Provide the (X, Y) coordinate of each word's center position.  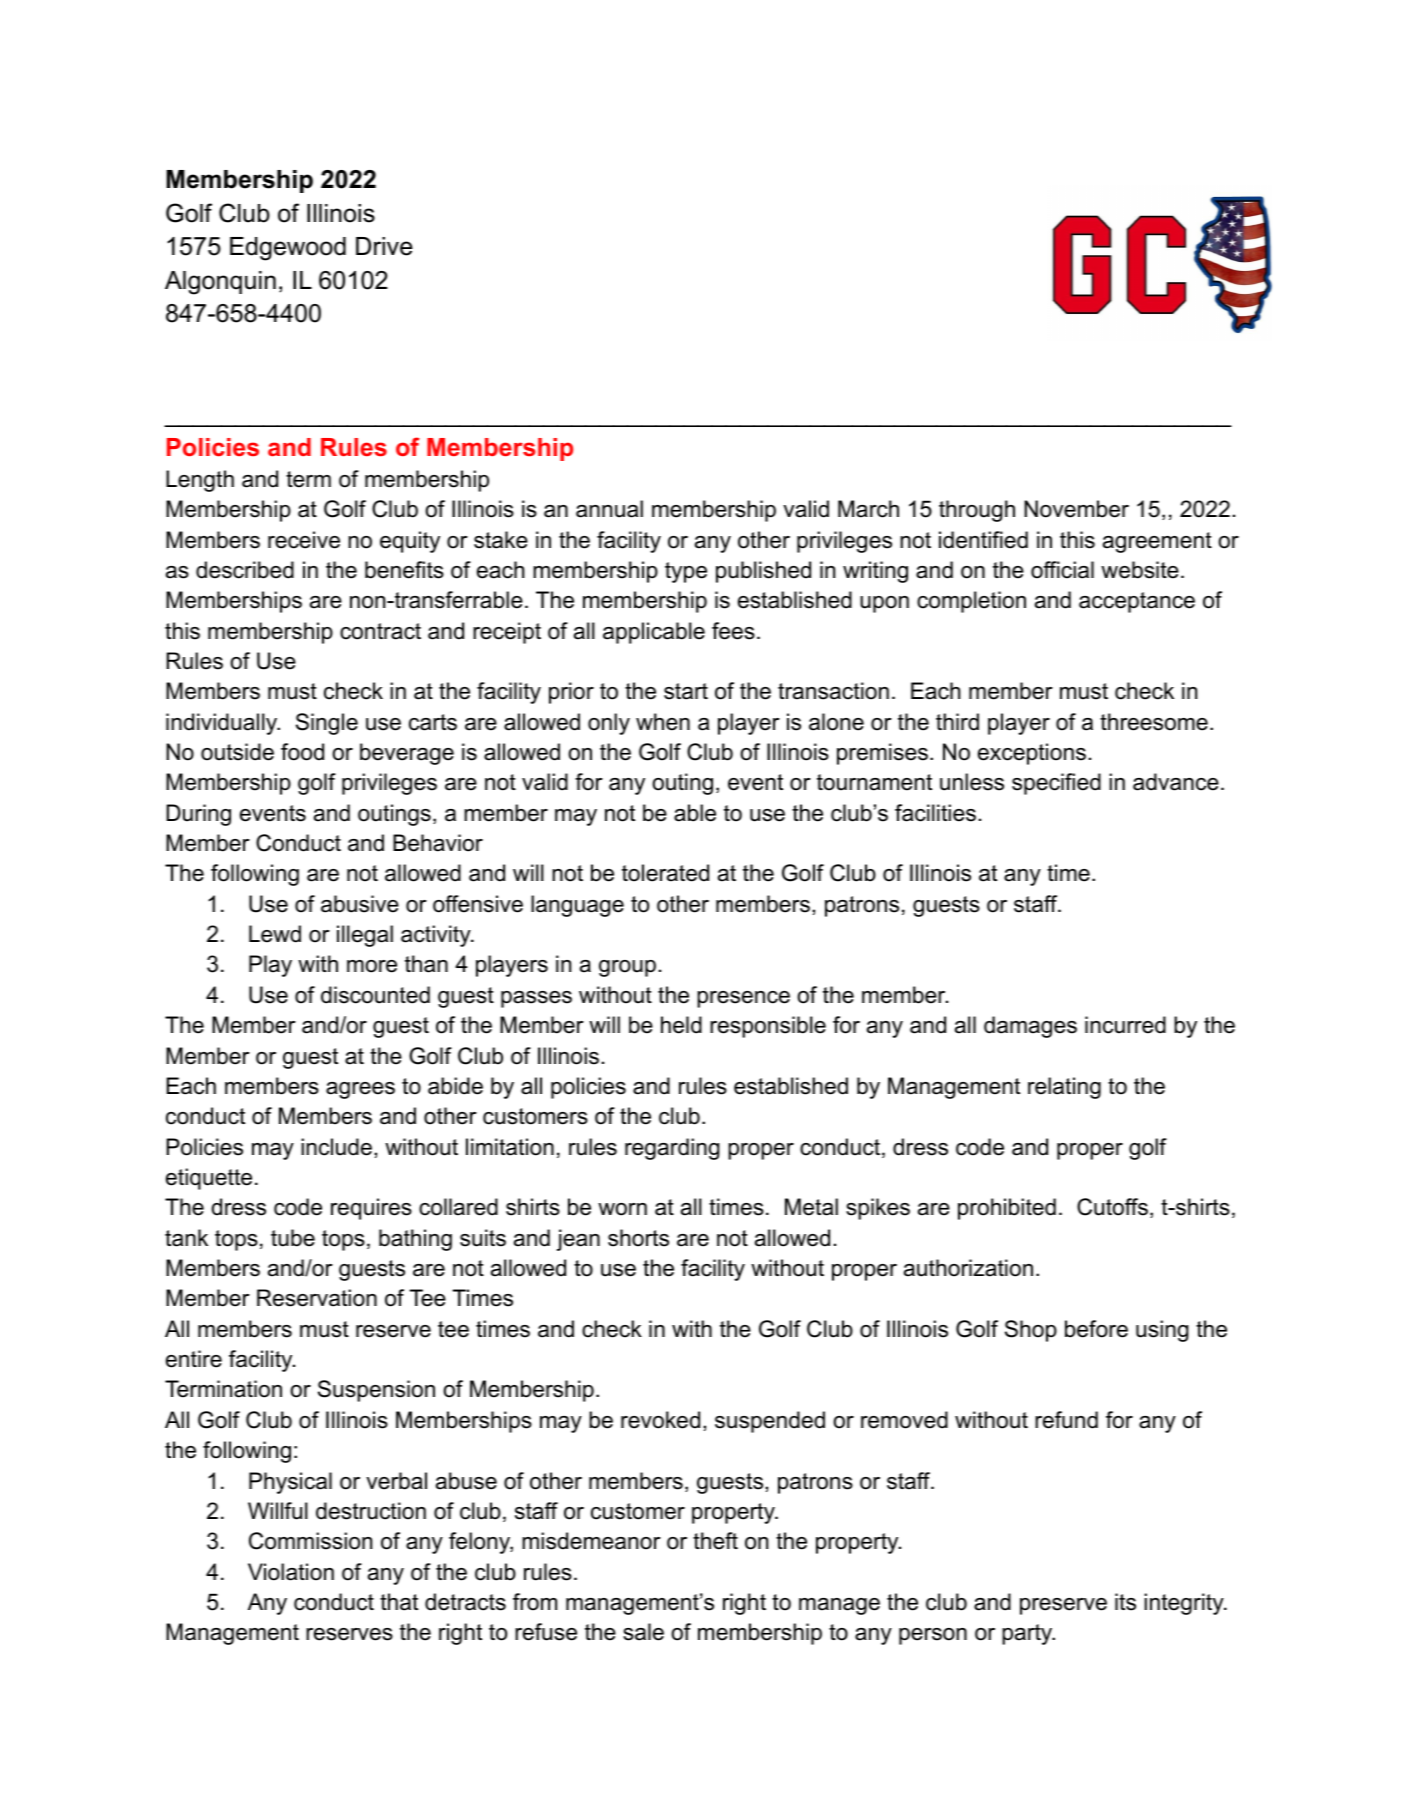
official (1062, 570)
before (1096, 1329)
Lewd (275, 934)
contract (380, 631)
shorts (638, 1238)
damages (1030, 1027)
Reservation (317, 1298)
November (1076, 509)
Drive (384, 246)
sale (643, 1632)
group (627, 968)
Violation (291, 1572)
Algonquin (220, 283)
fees (733, 631)
